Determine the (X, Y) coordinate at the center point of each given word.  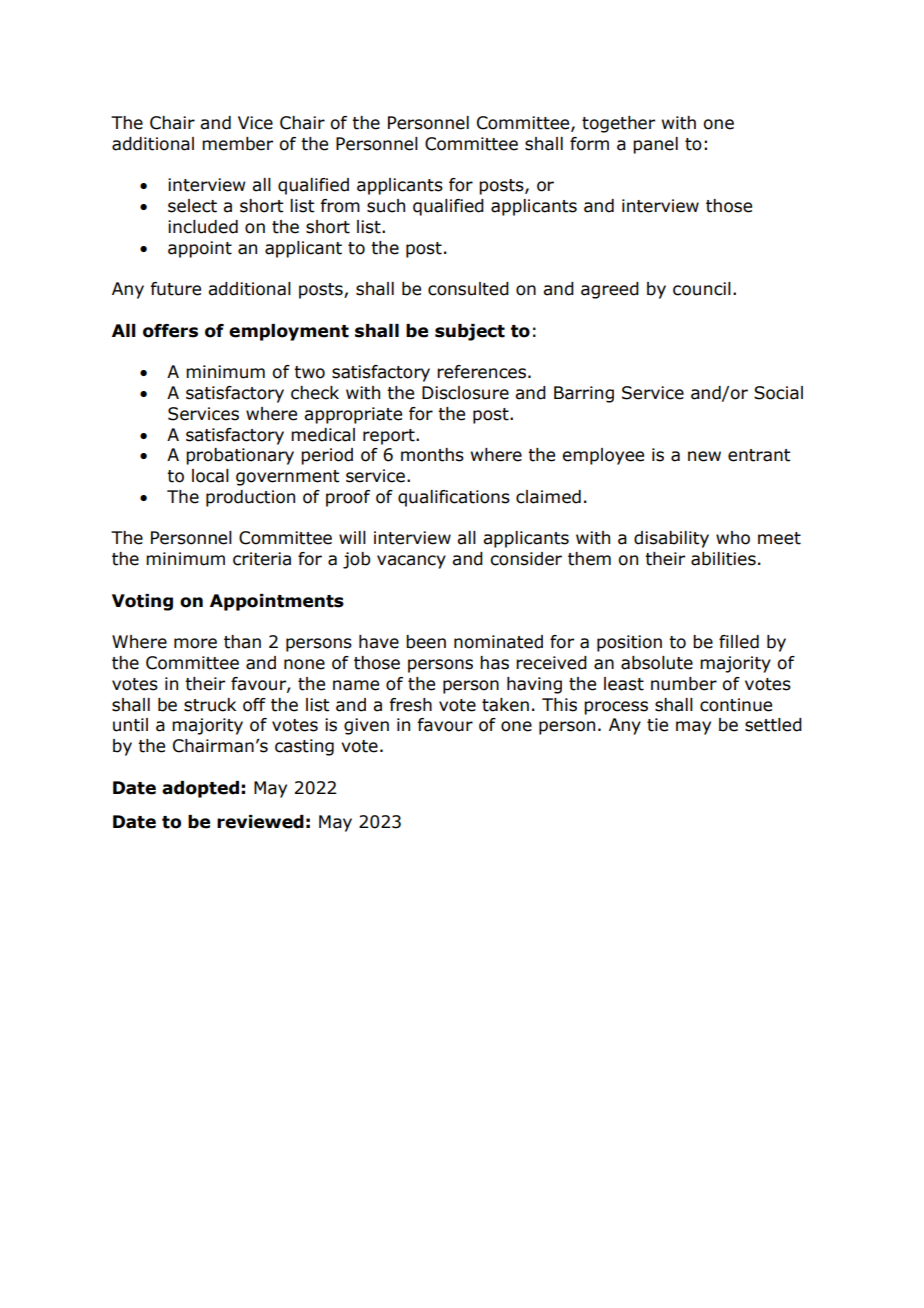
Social (778, 393)
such (386, 206)
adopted (200, 789)
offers (170, 331)
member (237, 144)
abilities (723, 559)
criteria (262, 559)
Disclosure (465, 393)
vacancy (411, 562)
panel (655, 145)
